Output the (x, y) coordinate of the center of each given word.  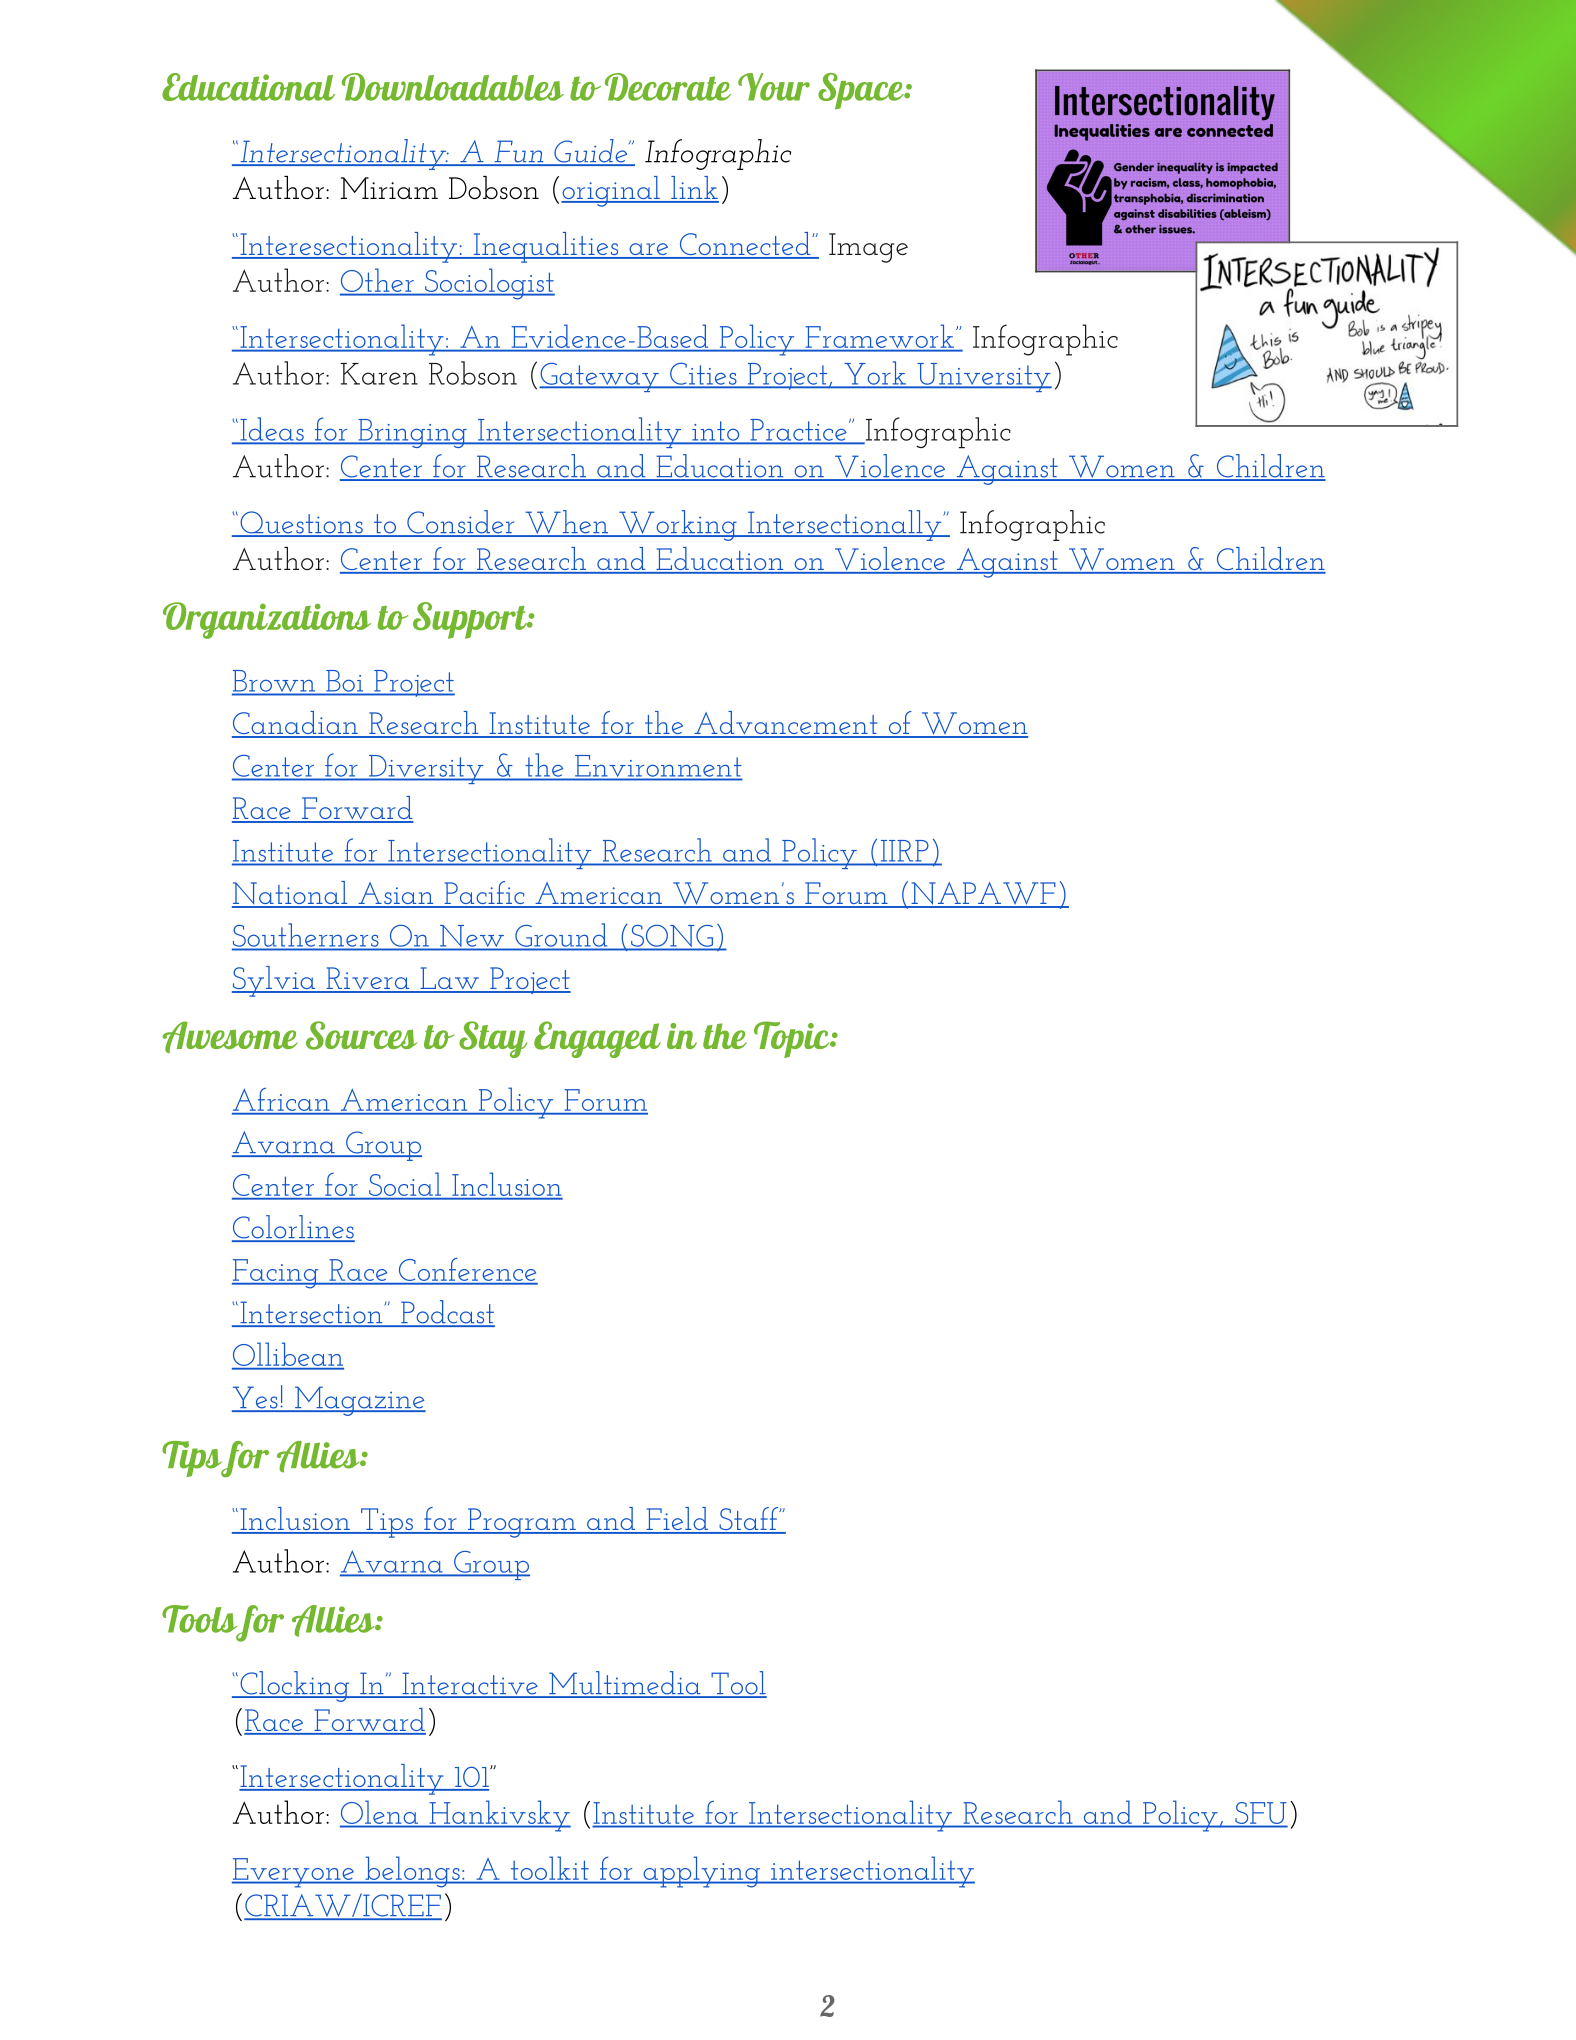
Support (471, 620)
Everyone (294, 1873)
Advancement (786, 724)
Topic (792, 1039)
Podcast (447, 1313)
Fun (519, 152)
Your (774, 87)
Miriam (389, 188)
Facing (276, 1274)
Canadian (296, 724)
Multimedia (625, 1684)
